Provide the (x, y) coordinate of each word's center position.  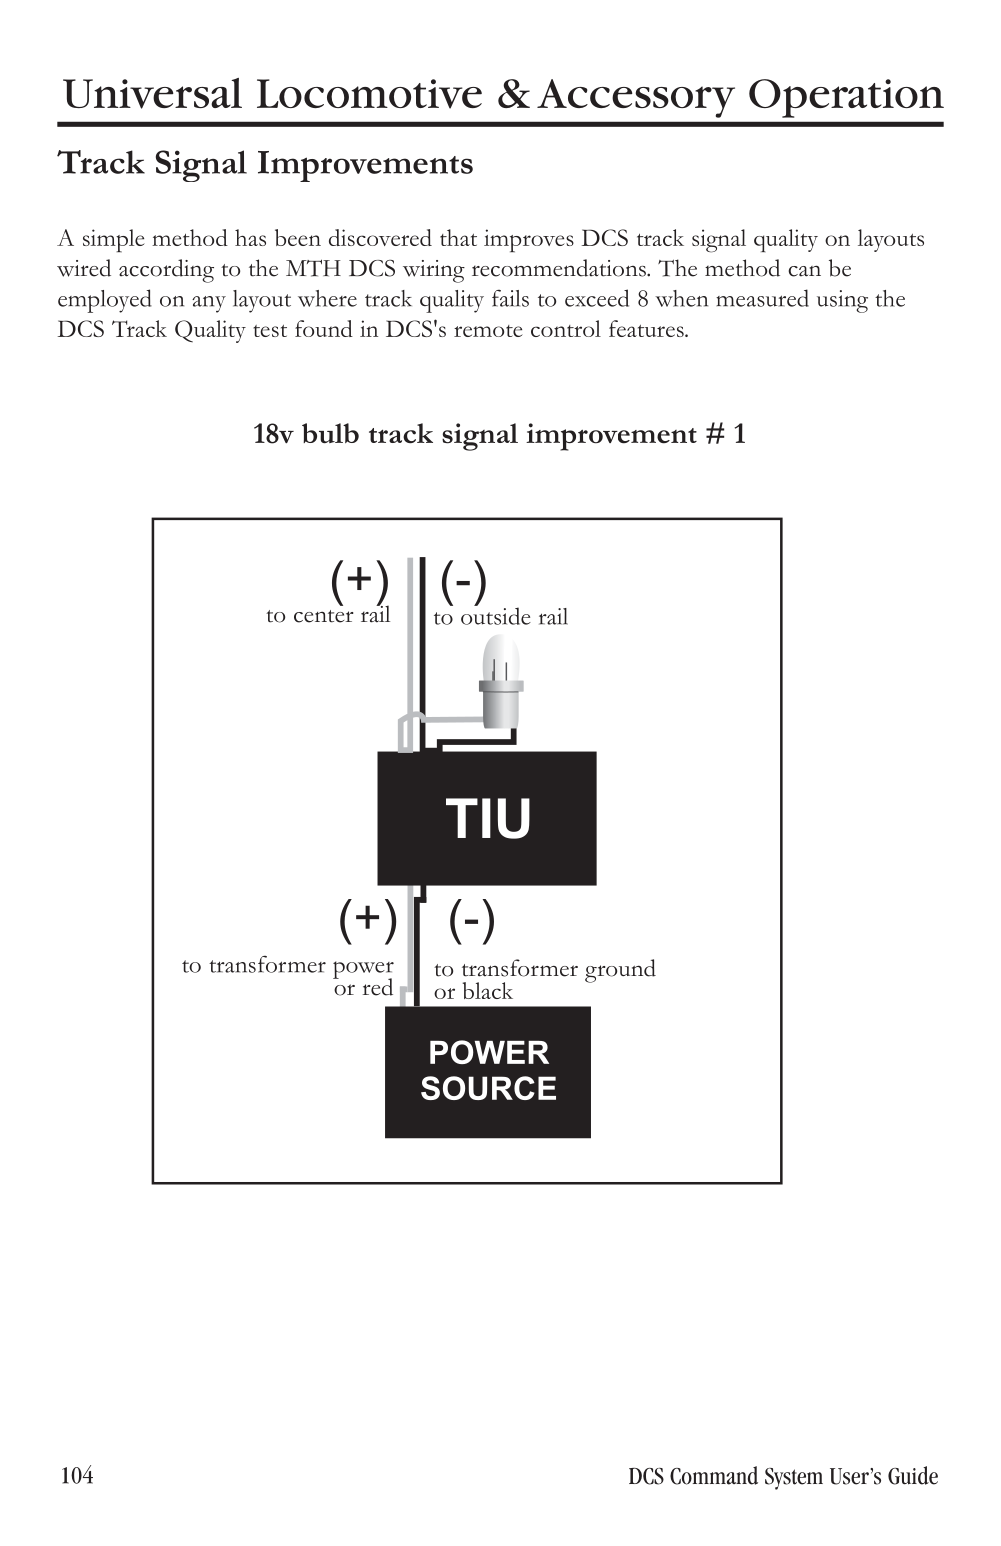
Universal (152, 93)
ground (620, 971)
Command (714, 1475)
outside (496, 615)
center (324, 616)
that (458, 237)
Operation (846, 98)
